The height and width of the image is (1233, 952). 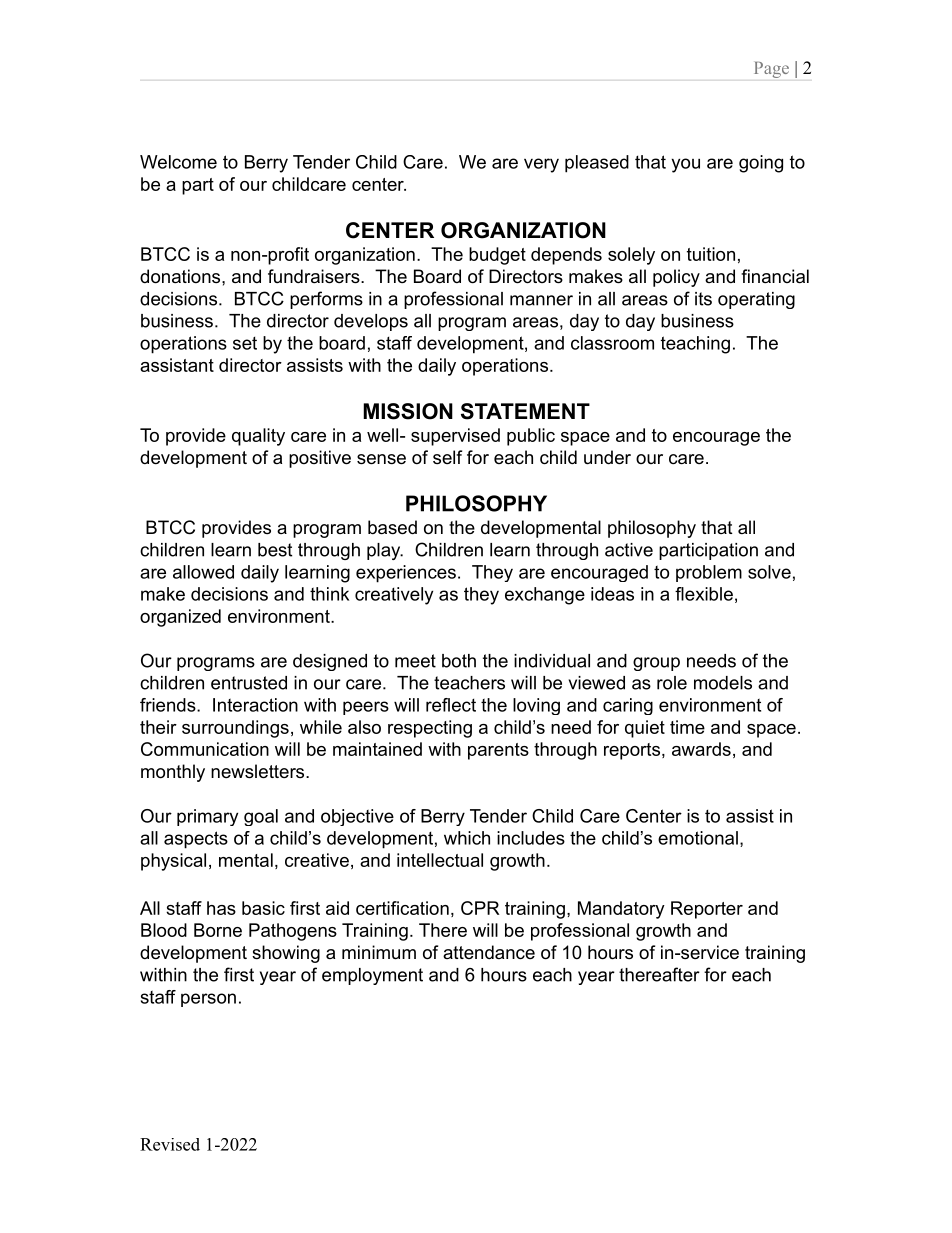 What do you see at coordinates (178, 162) in the image?
I see `Welcome` at bounding box center [178, 162].
